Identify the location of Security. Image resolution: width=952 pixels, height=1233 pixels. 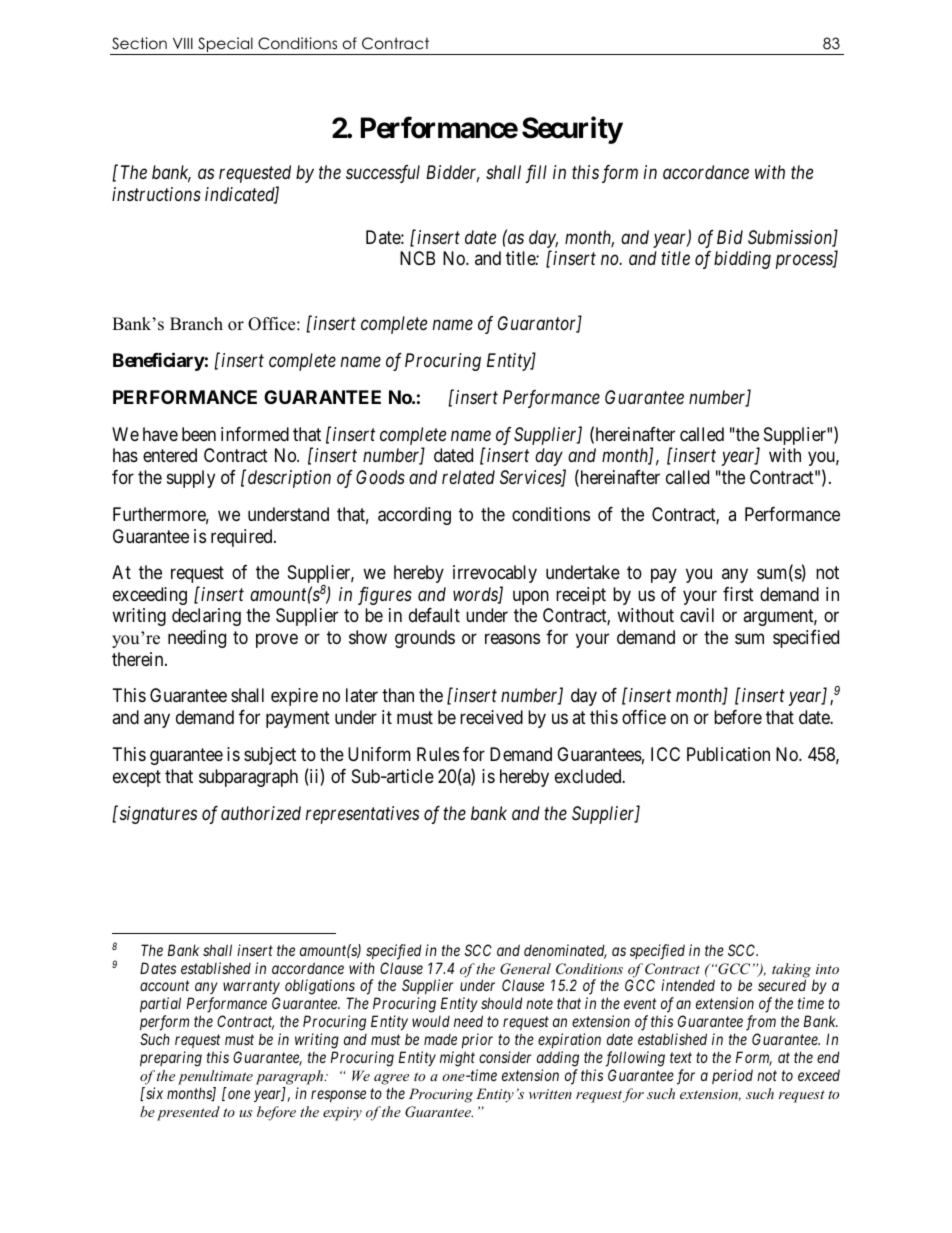
(572, 130).
